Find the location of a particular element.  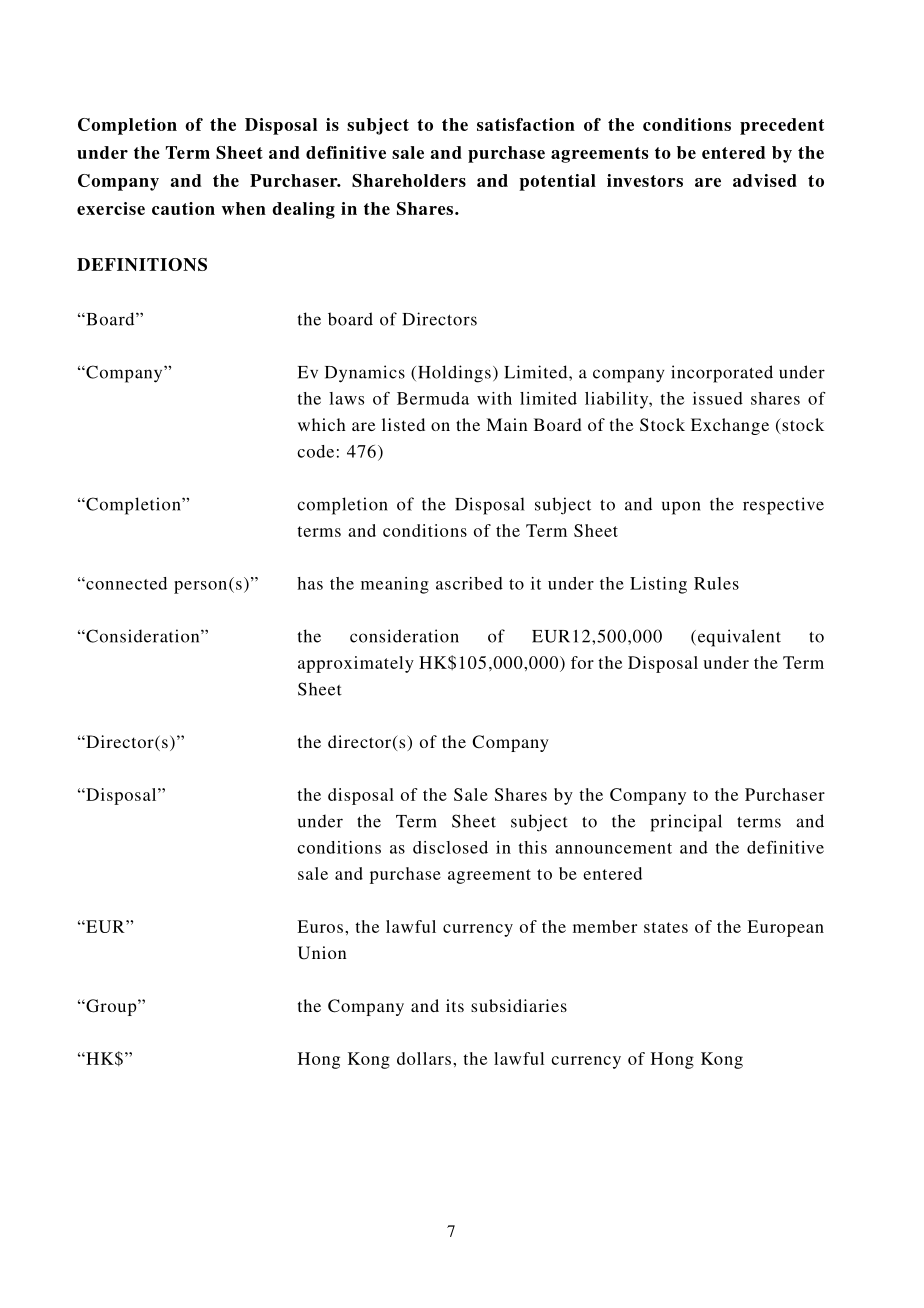

principal is located at coordinates (686, 823).
